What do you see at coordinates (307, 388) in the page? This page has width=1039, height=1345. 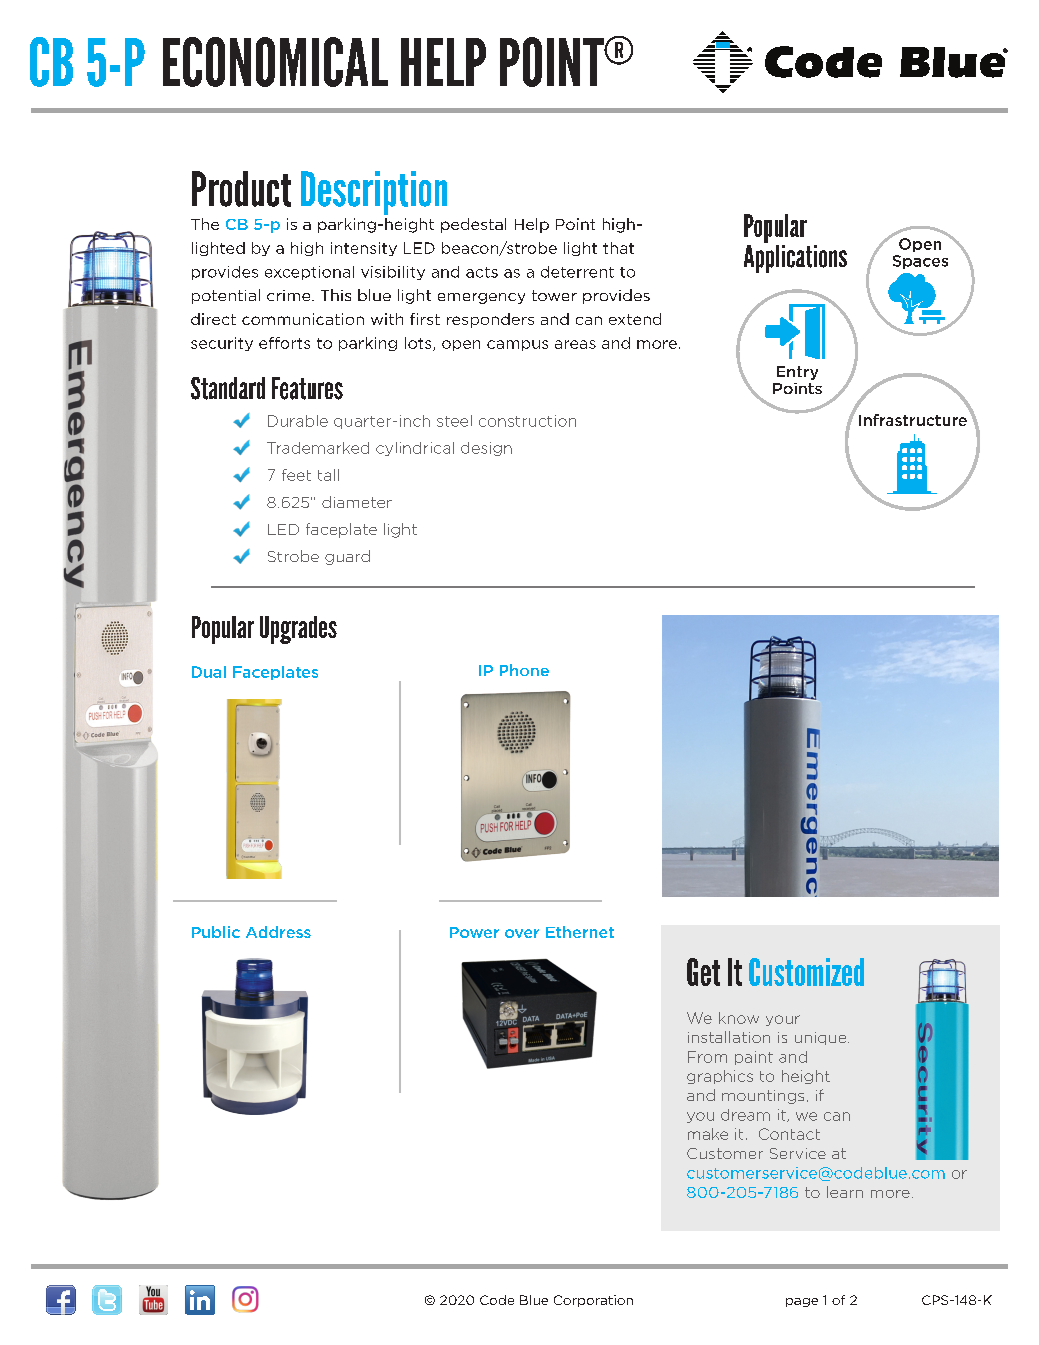 I see `Features` at bounding box center [307, 388].
